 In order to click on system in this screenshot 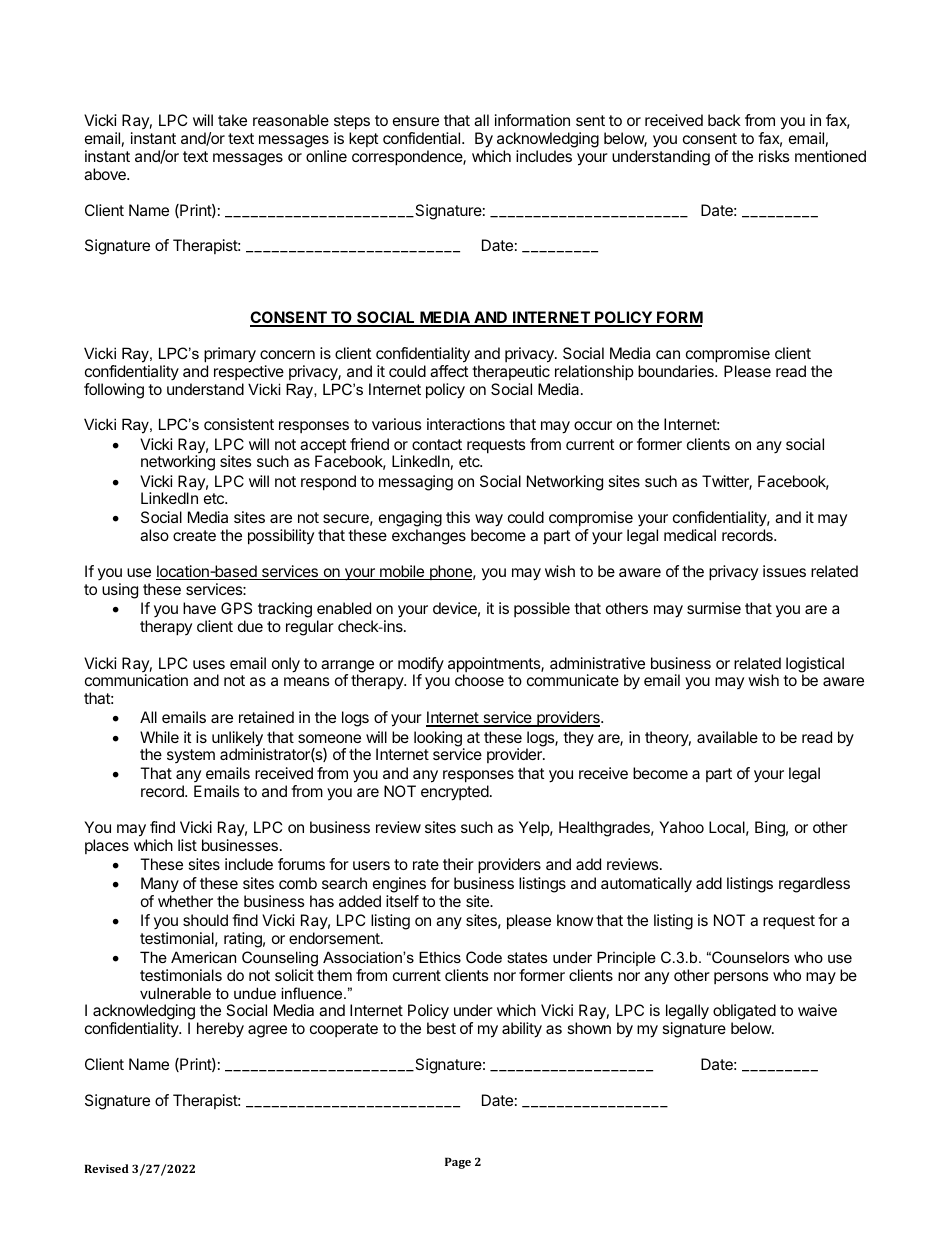, I will do `click(191, 756)`.
